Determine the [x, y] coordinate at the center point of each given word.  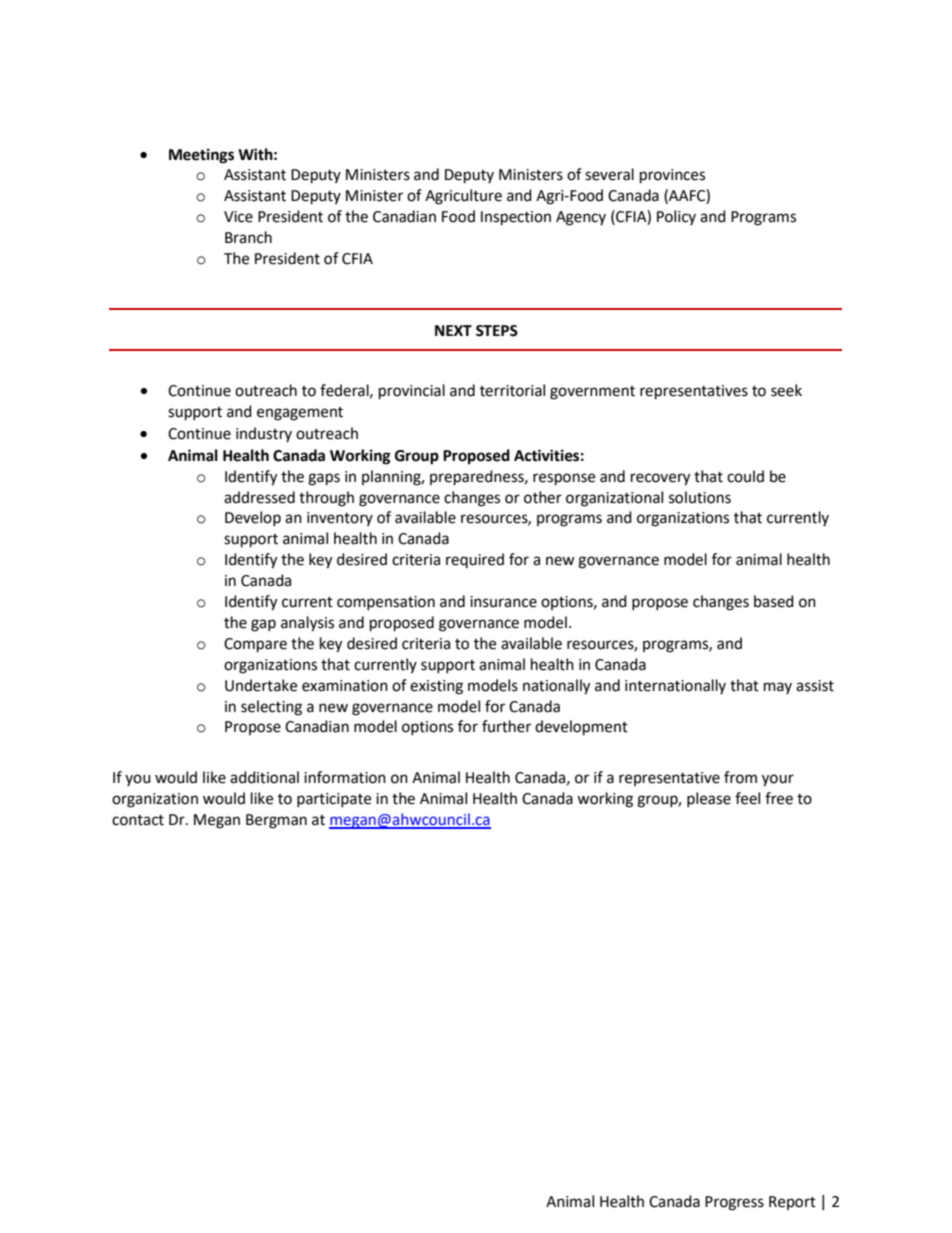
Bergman [276, 821]
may [778, 688]
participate [334, 800]
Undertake [261, 685]
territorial [512, 390]
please [709, 799]
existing [436, 687]
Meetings [201, 156]
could [745, 476]
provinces [672, 176]
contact [138, 820]
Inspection [516, 218]
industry [264, 434]
